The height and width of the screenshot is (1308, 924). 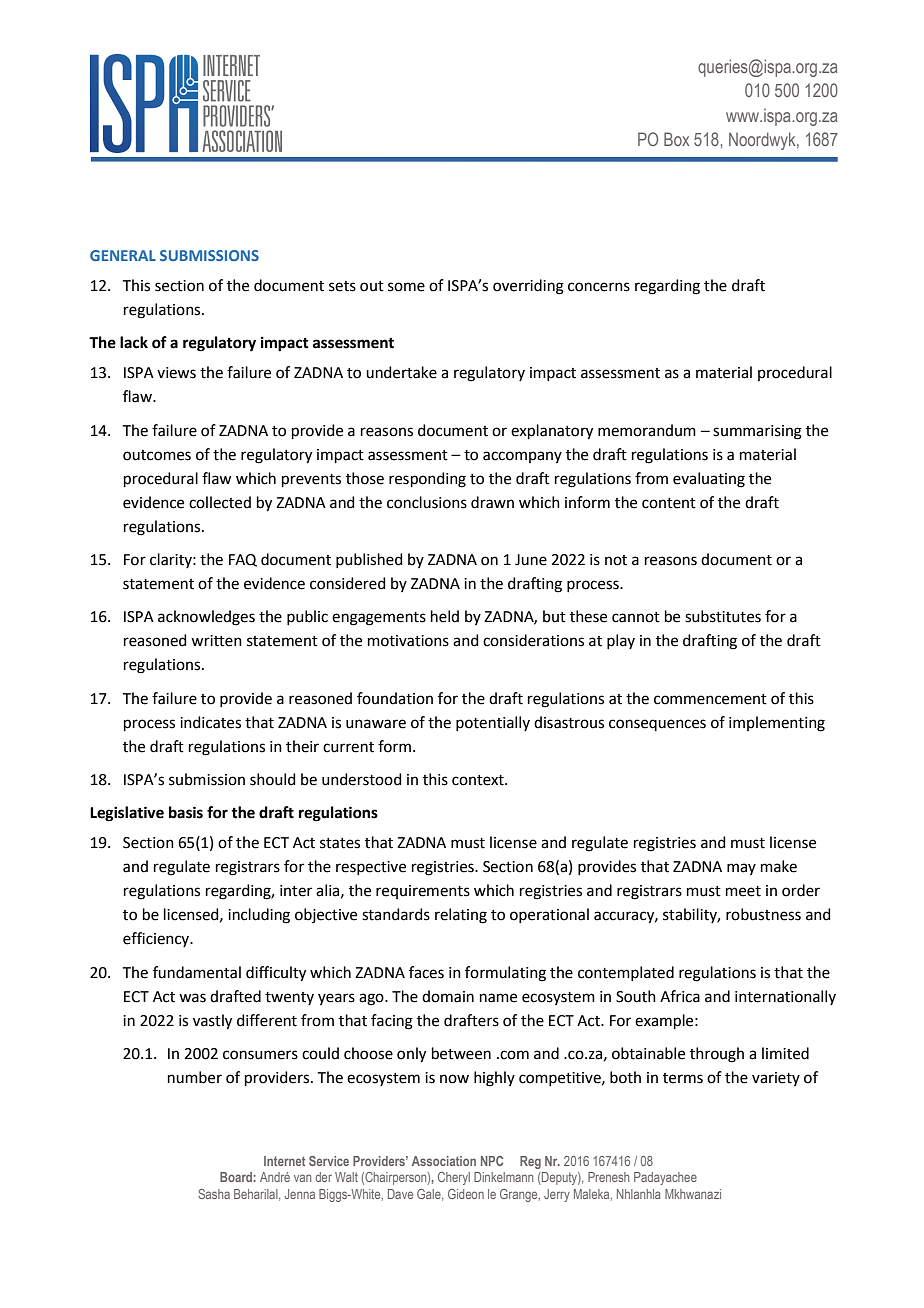 I want to click on Sasha, so click(x=214, y=1194).
